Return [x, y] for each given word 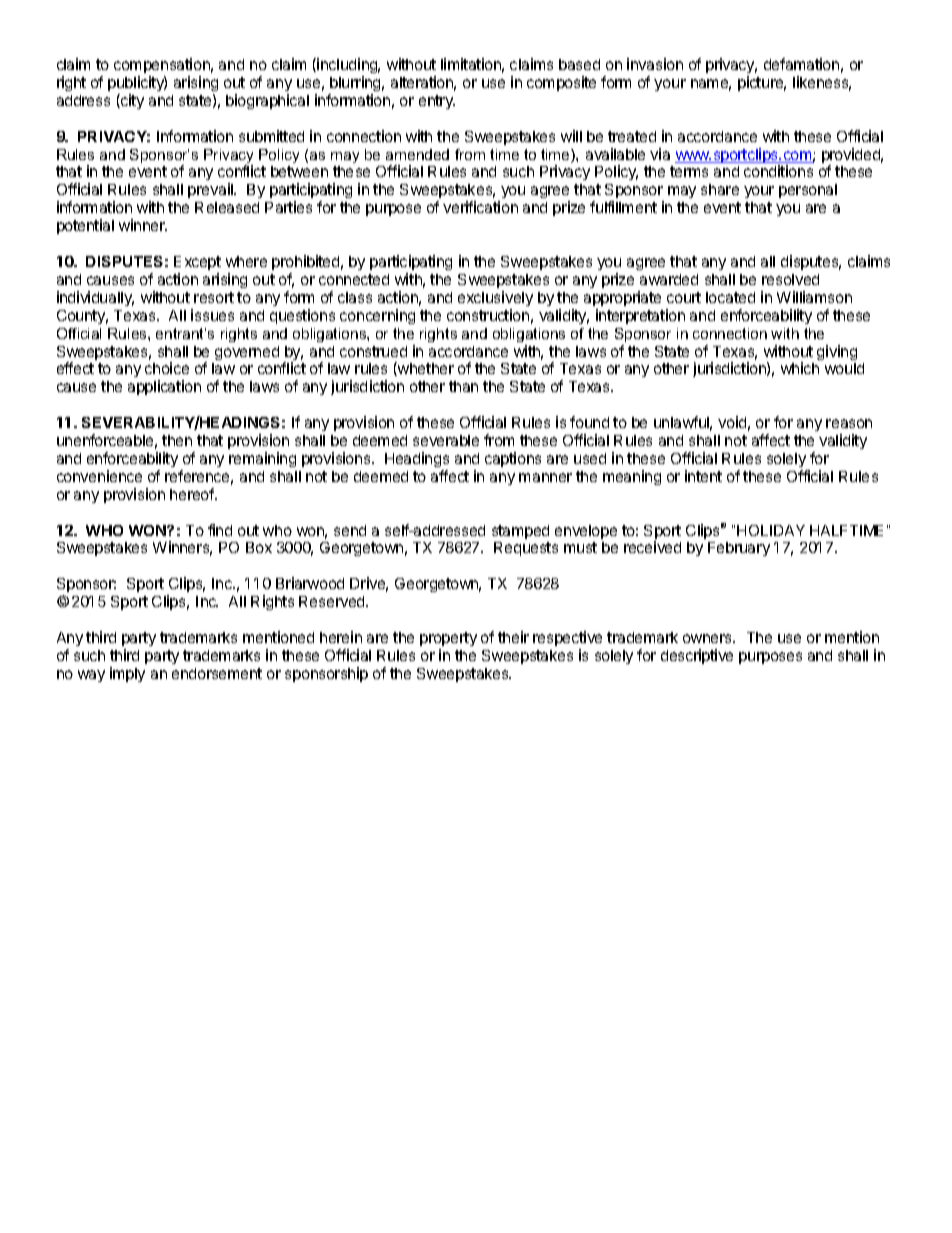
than [463, 386]
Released [227, 207]
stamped [520, 532]
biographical [267, 101]
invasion [655, 64]
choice [167, 368]
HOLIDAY [771, 530]
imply [127, 674]
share [720, 189]
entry [437, 102]
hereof [193, 494]
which [800, 368]
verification [480, 207]
